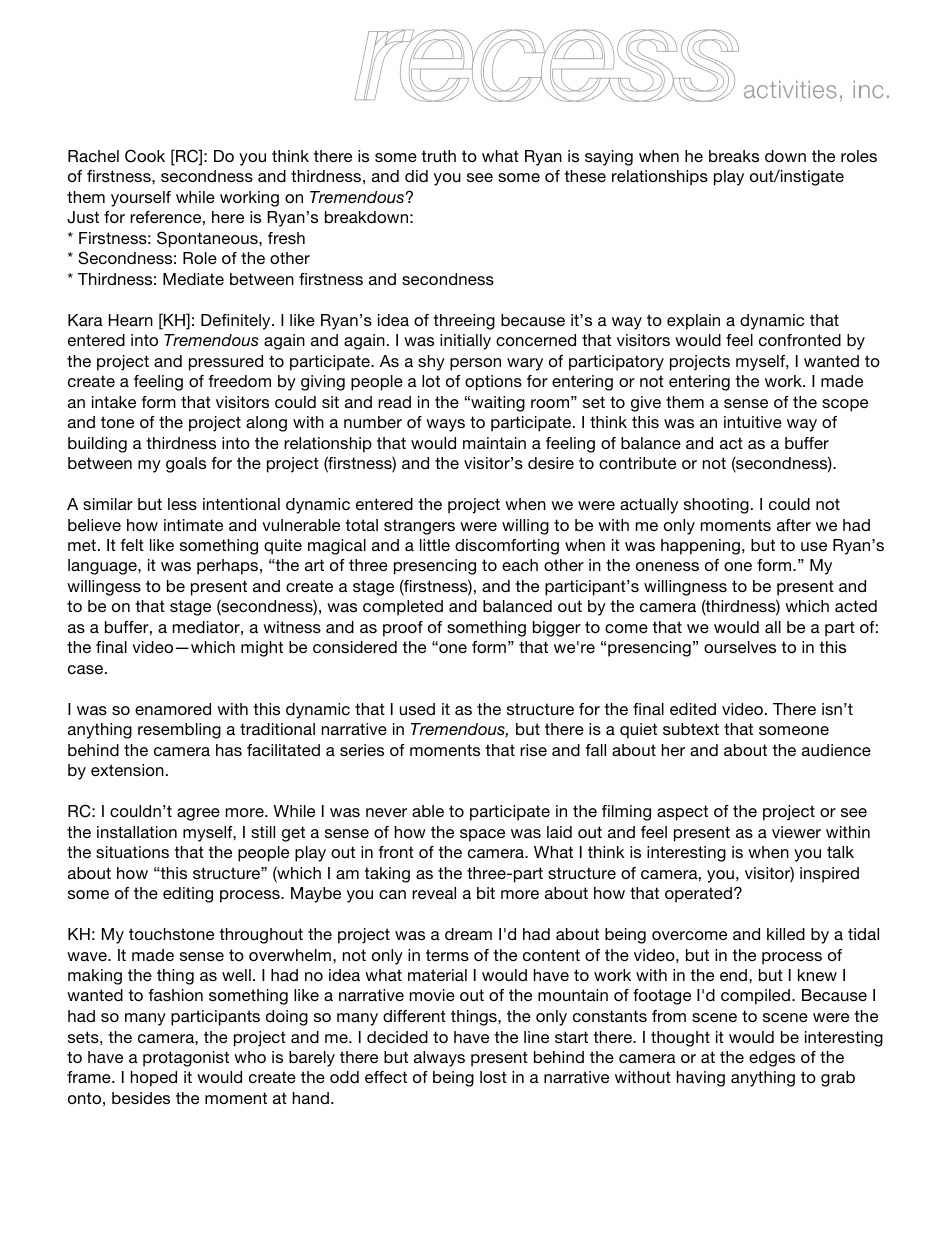 This screenshot has width=952, height=1233. I want to click on intake, so click(114, 402).
